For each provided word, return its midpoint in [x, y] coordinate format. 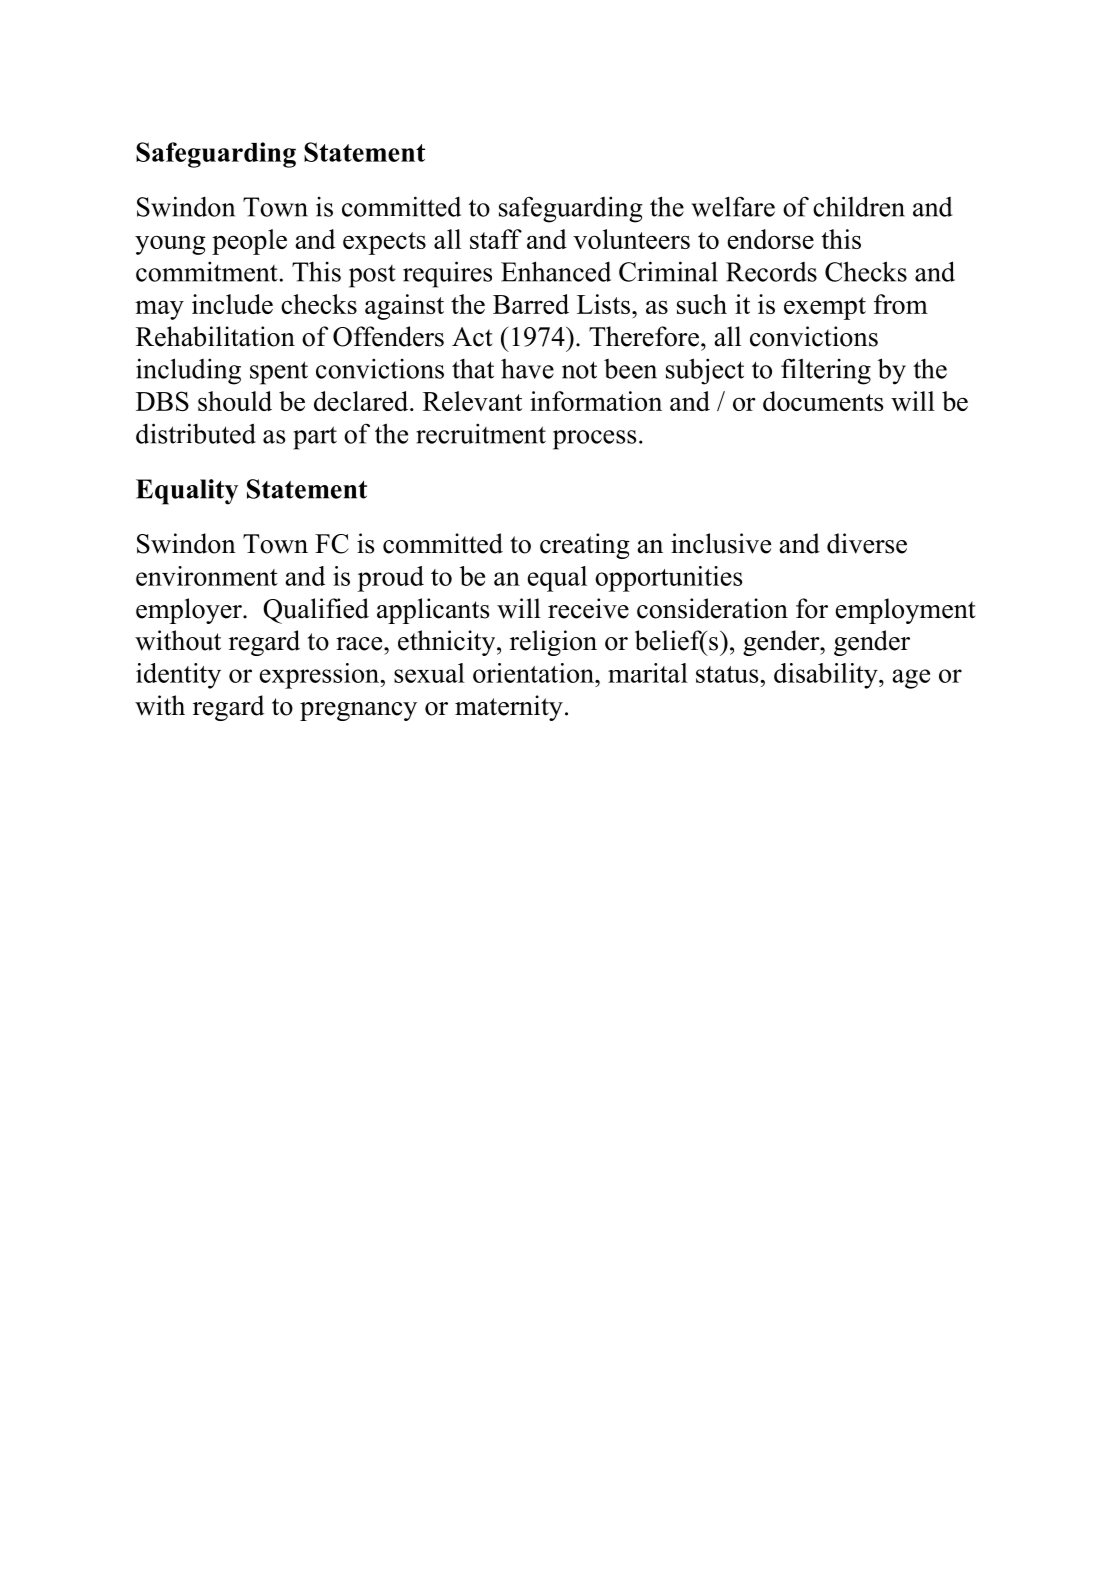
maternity [509, 708]
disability [827, 676]
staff [496, 239]
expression [319, 676]
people [249, 242]
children [859, 206]
